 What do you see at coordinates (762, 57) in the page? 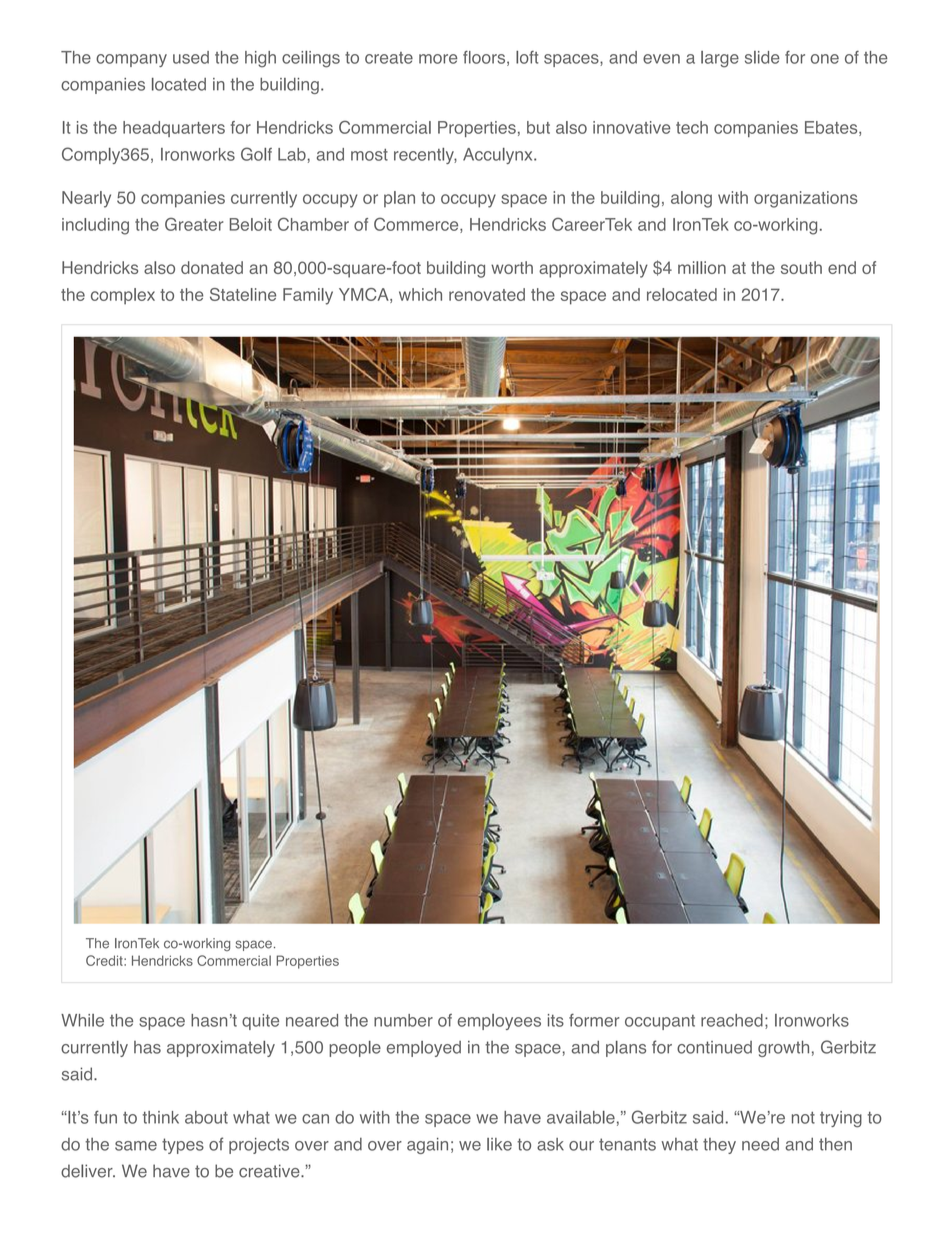
I see `slide` at bounding box center [762, 57].
